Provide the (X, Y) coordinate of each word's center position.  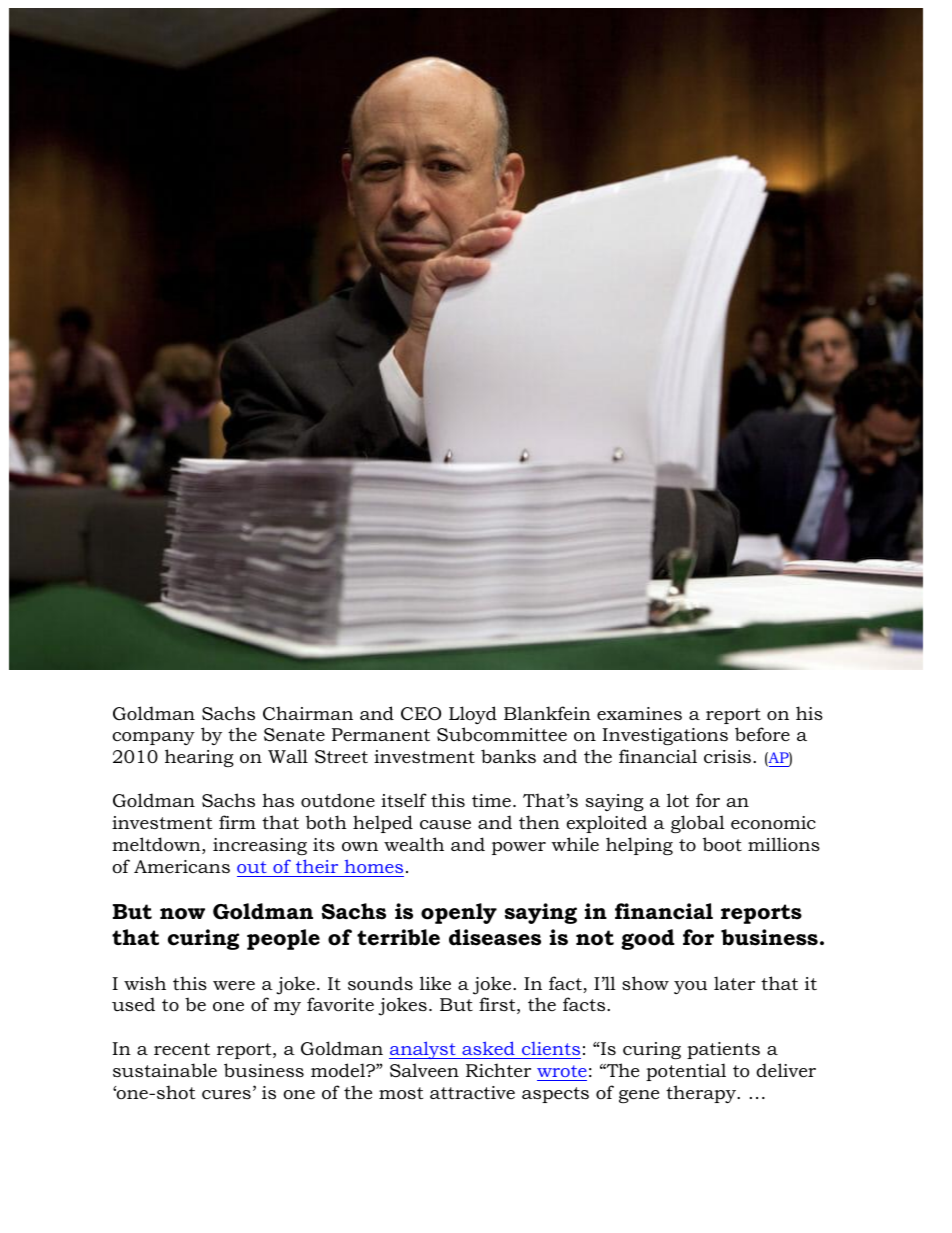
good (648, 939)
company (153, 738)
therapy (702, 1094)
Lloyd (473, 715)
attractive (472, 1092)
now (182, 914)
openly (459, 913)
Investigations (665, 736)
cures (226, 1095)
